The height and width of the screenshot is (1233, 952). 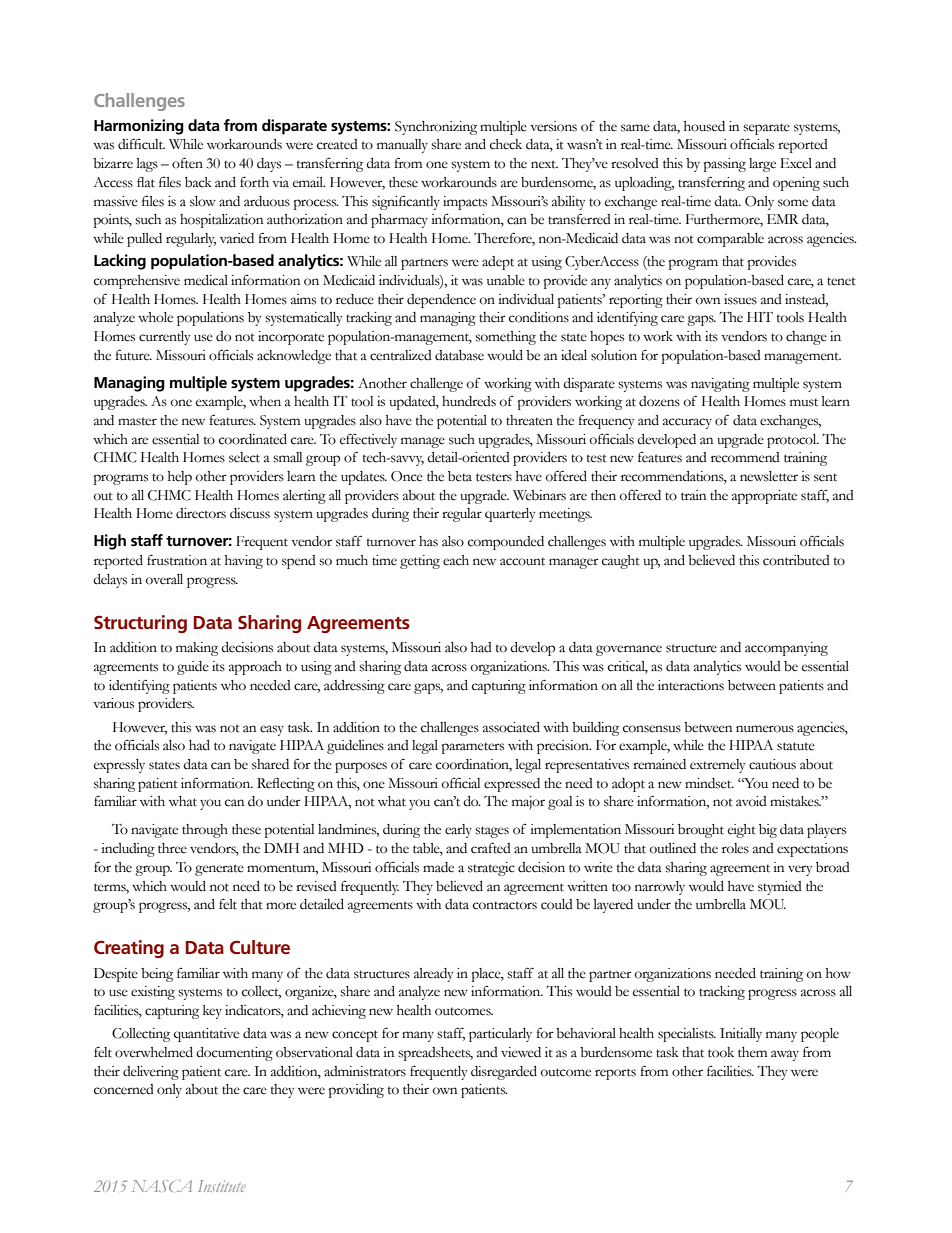 I want to click on through, so click(x=205, y=831).
